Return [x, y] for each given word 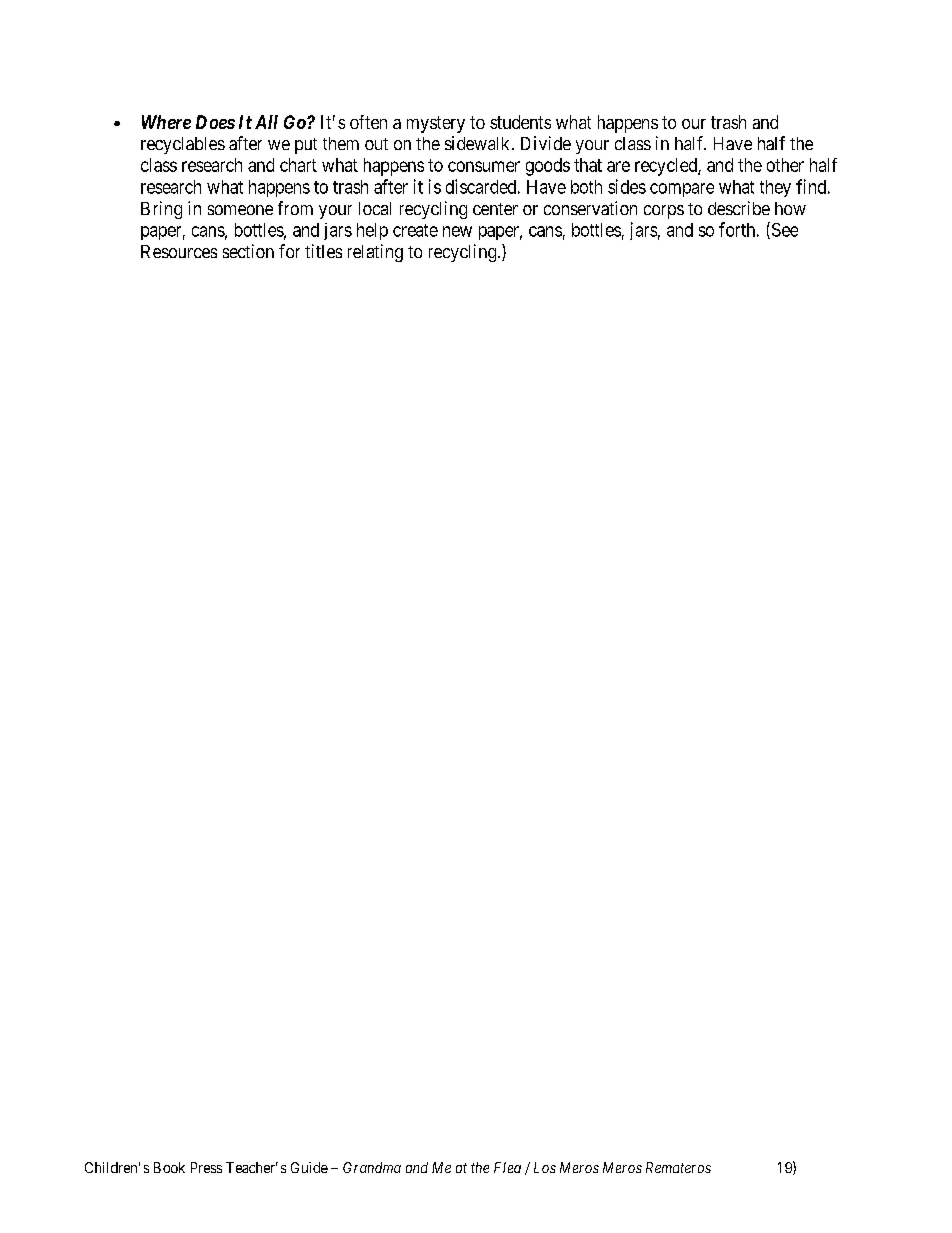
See [783, 230]
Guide [309, 1167]
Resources [179, 251]
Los [545, 1167]
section [248, 251]
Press [206, 1167]
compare [682, 190]
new [457, 231]
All [266, 122]
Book [169, 1167]
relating [375, 253]
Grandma [372, 1167]
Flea [507, 1167]
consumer [484, 166]
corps [664, 212]
